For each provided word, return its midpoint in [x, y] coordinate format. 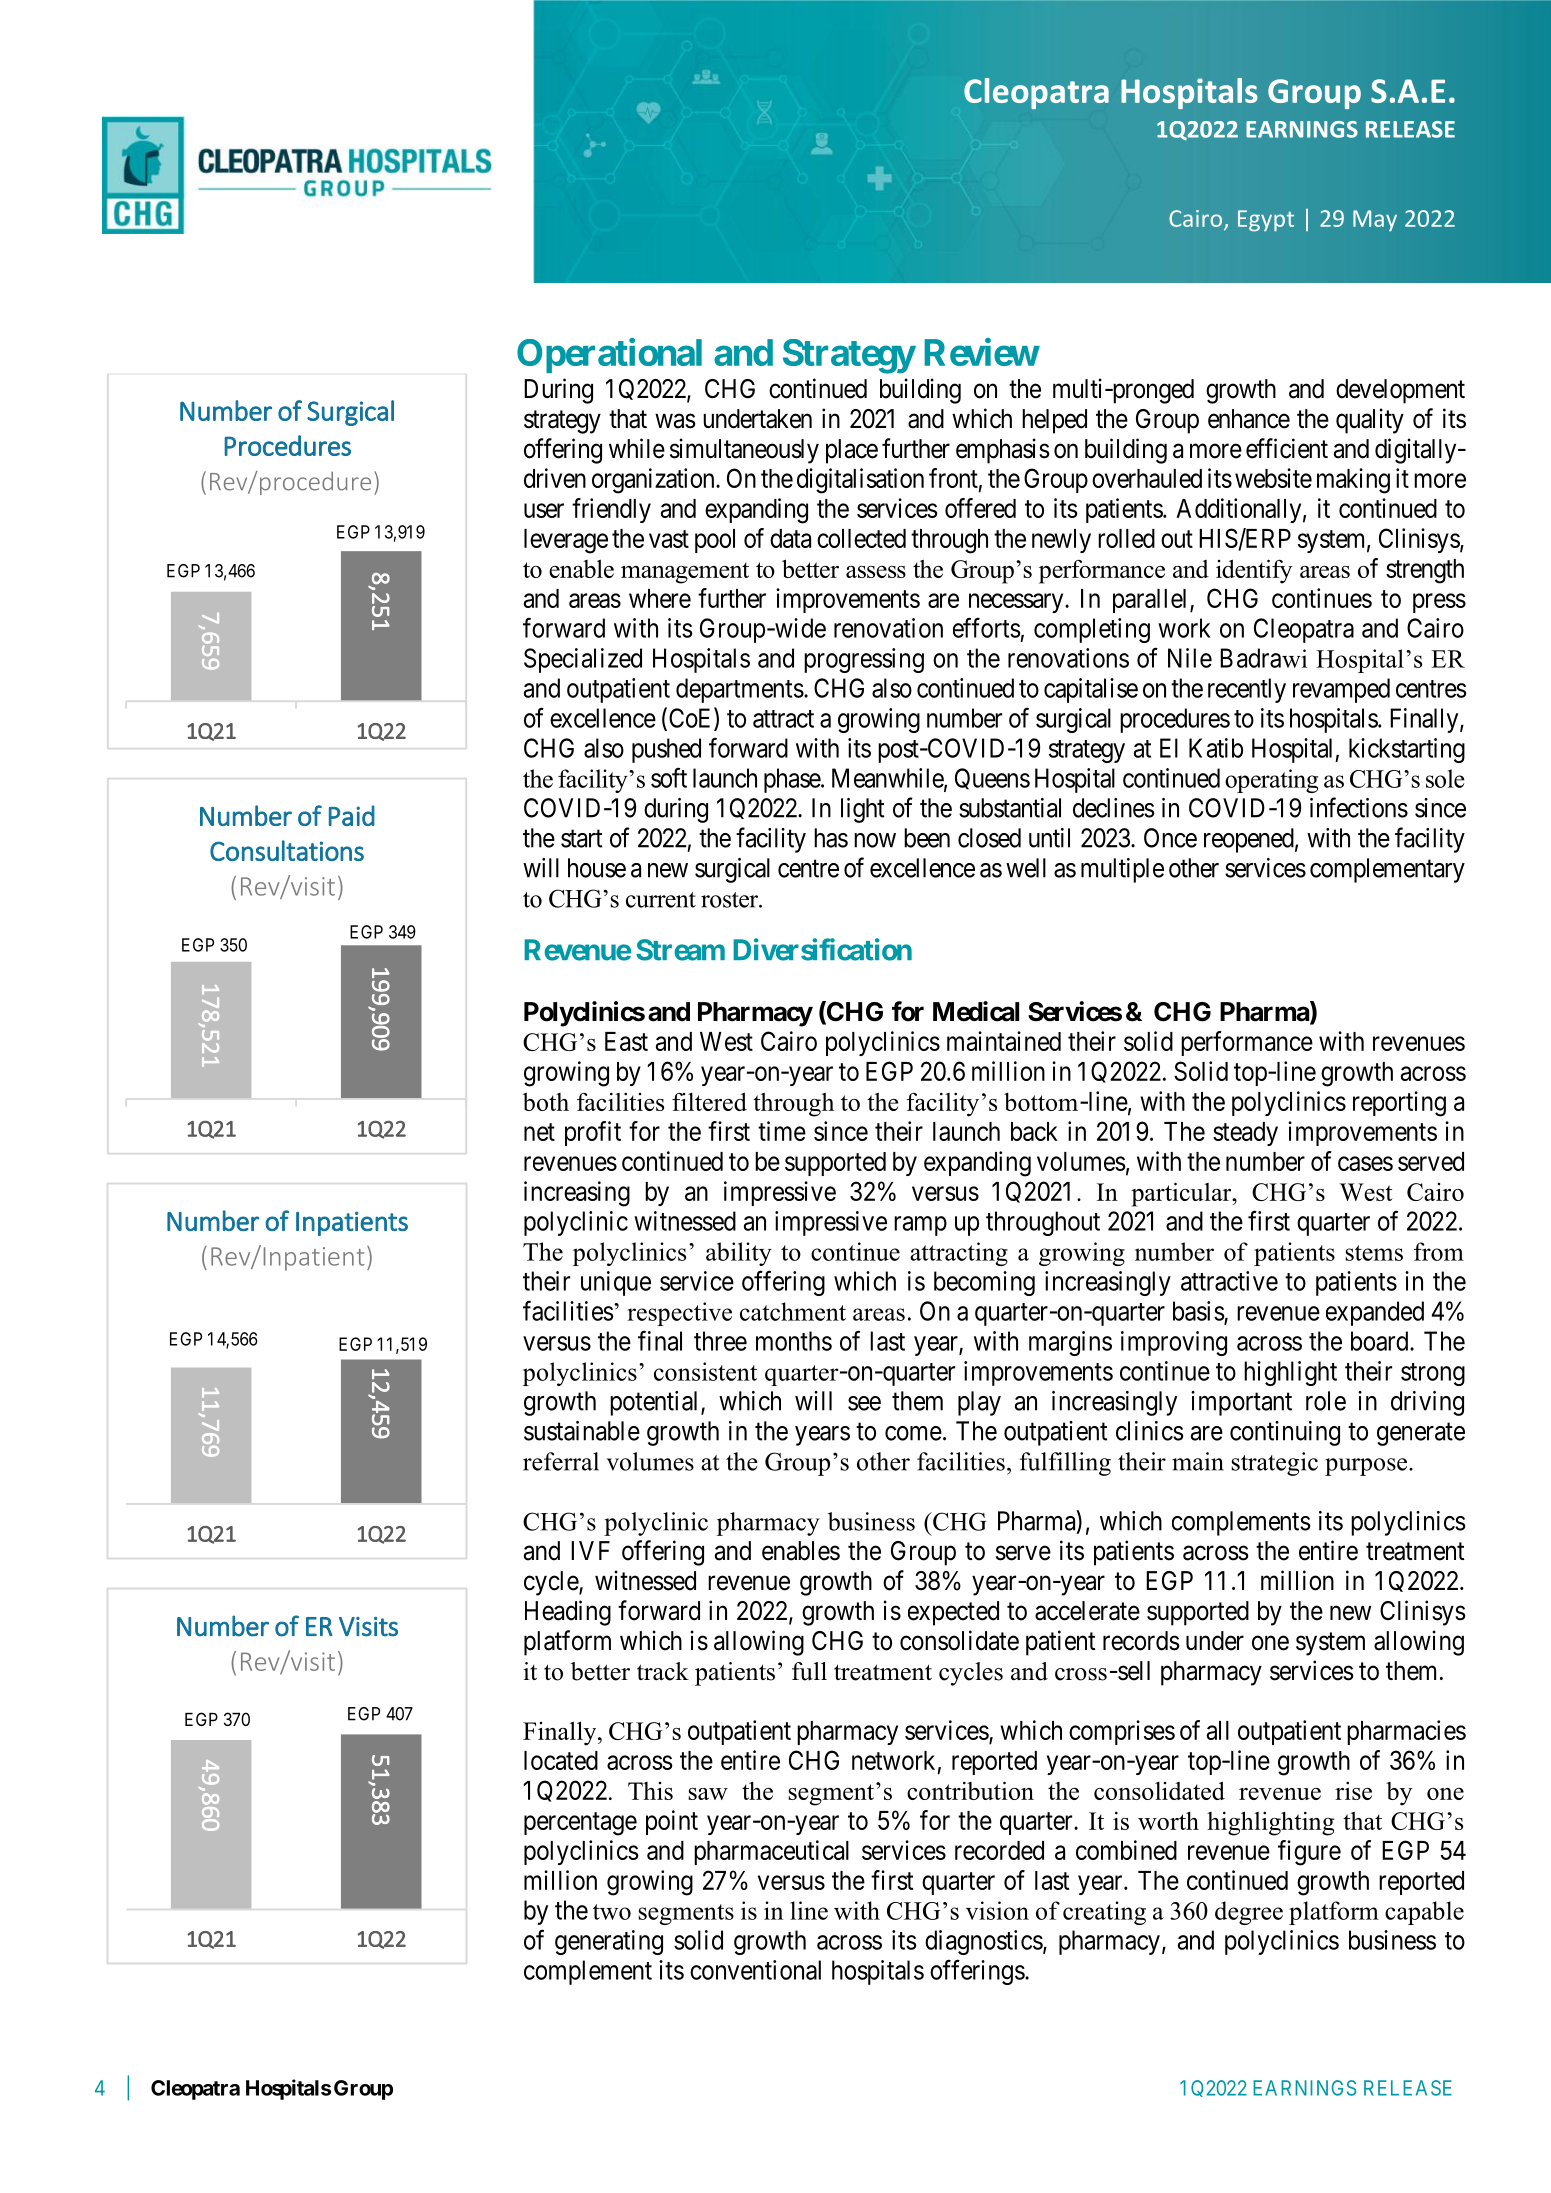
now [875, 840]
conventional [755, 1970]
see [864, 1403]
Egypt [1266, 221]
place [852, 451]
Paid [352, 815]
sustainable [582, 1431]
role [1326, 1401]
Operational [609, 355]
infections [1359, 807]
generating [609, 1942]
